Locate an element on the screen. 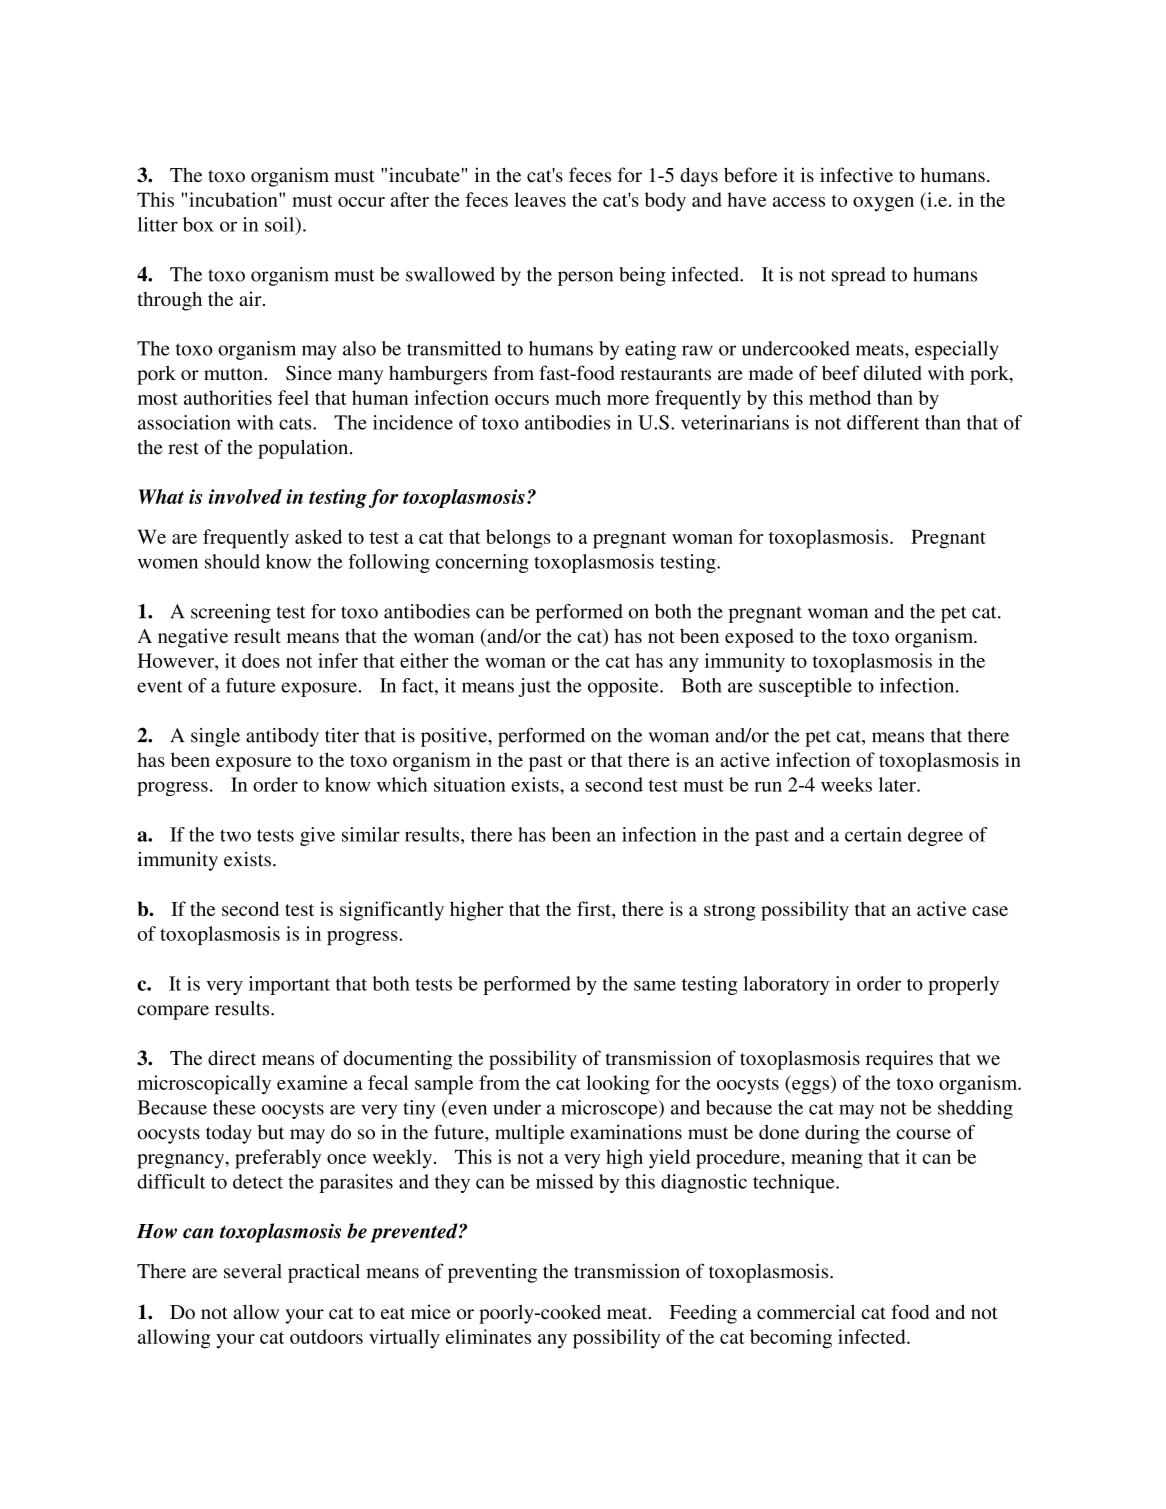  later is located at coordinates (898, 784).
